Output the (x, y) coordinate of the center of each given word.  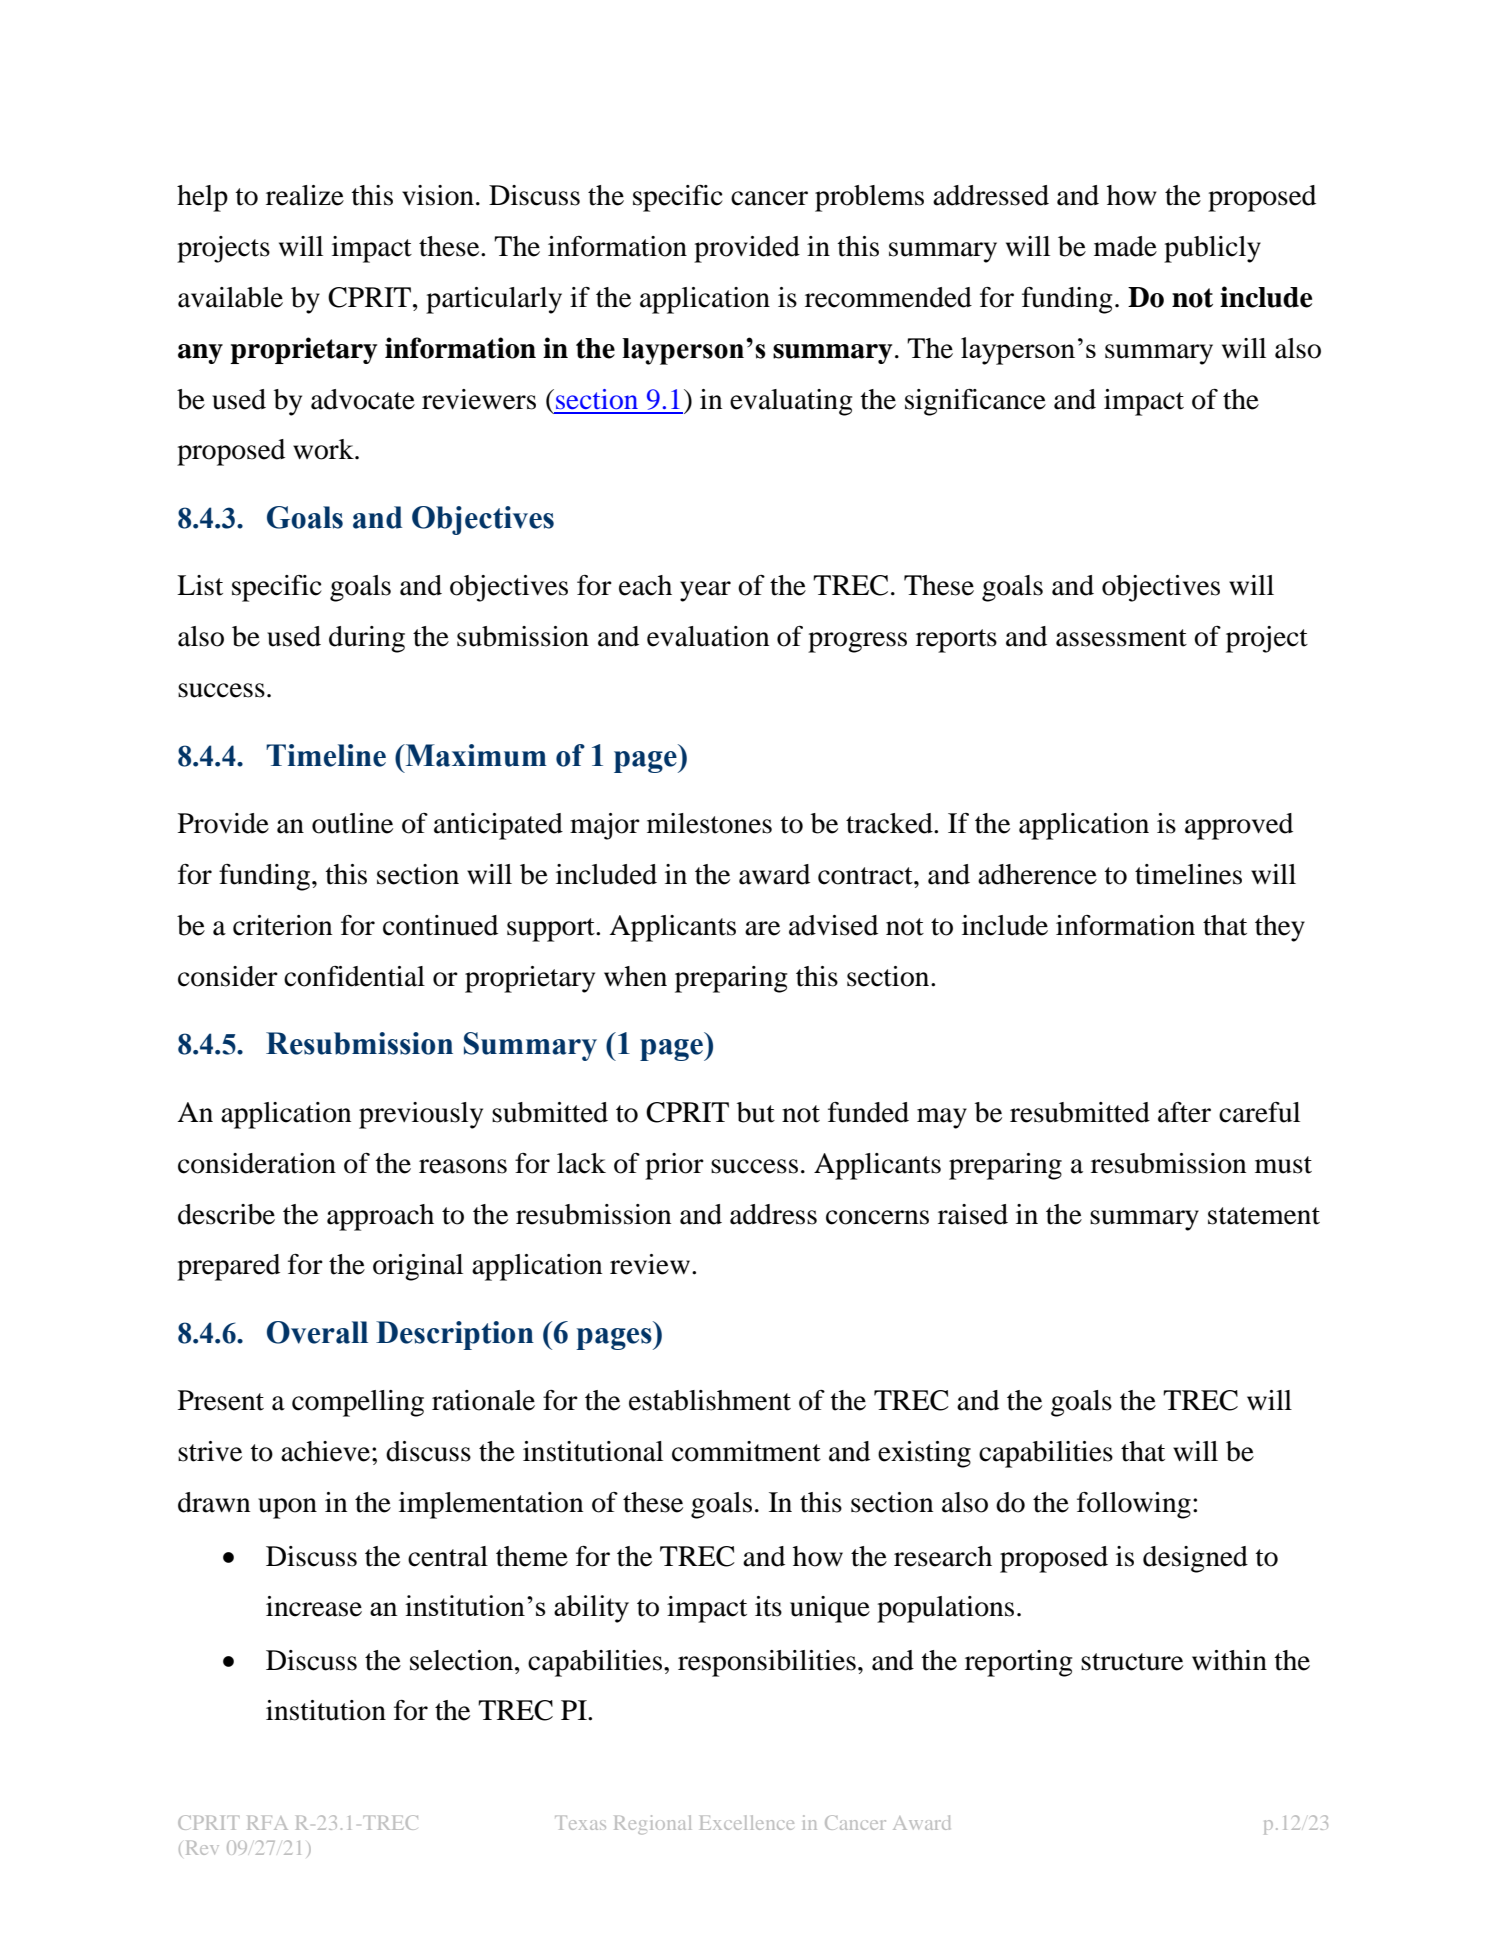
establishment (710, 1400)
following (1134, 1505)
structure (1132, 1662)
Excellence (747, 1822)
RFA (267, 1823)
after (1184, 1112)
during (367, 639)
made (1125, 246)
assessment (1121, 638)
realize (305, 195)
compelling (358, 1403)
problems (869, 198)
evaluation (708, 636)
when (635, 976)
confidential (354, 976)
